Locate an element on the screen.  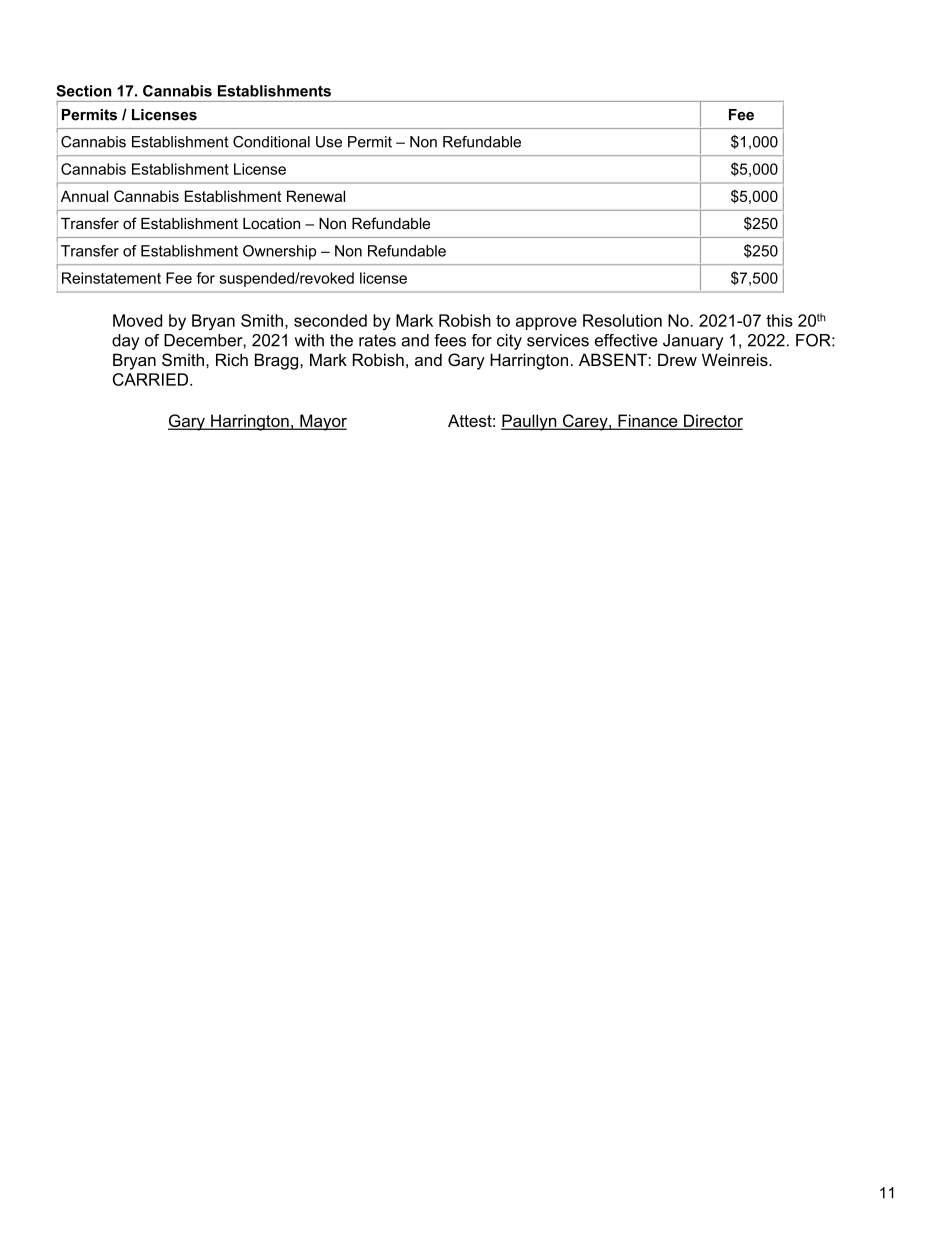
CARRIED is located at coordinates (150, 379).
